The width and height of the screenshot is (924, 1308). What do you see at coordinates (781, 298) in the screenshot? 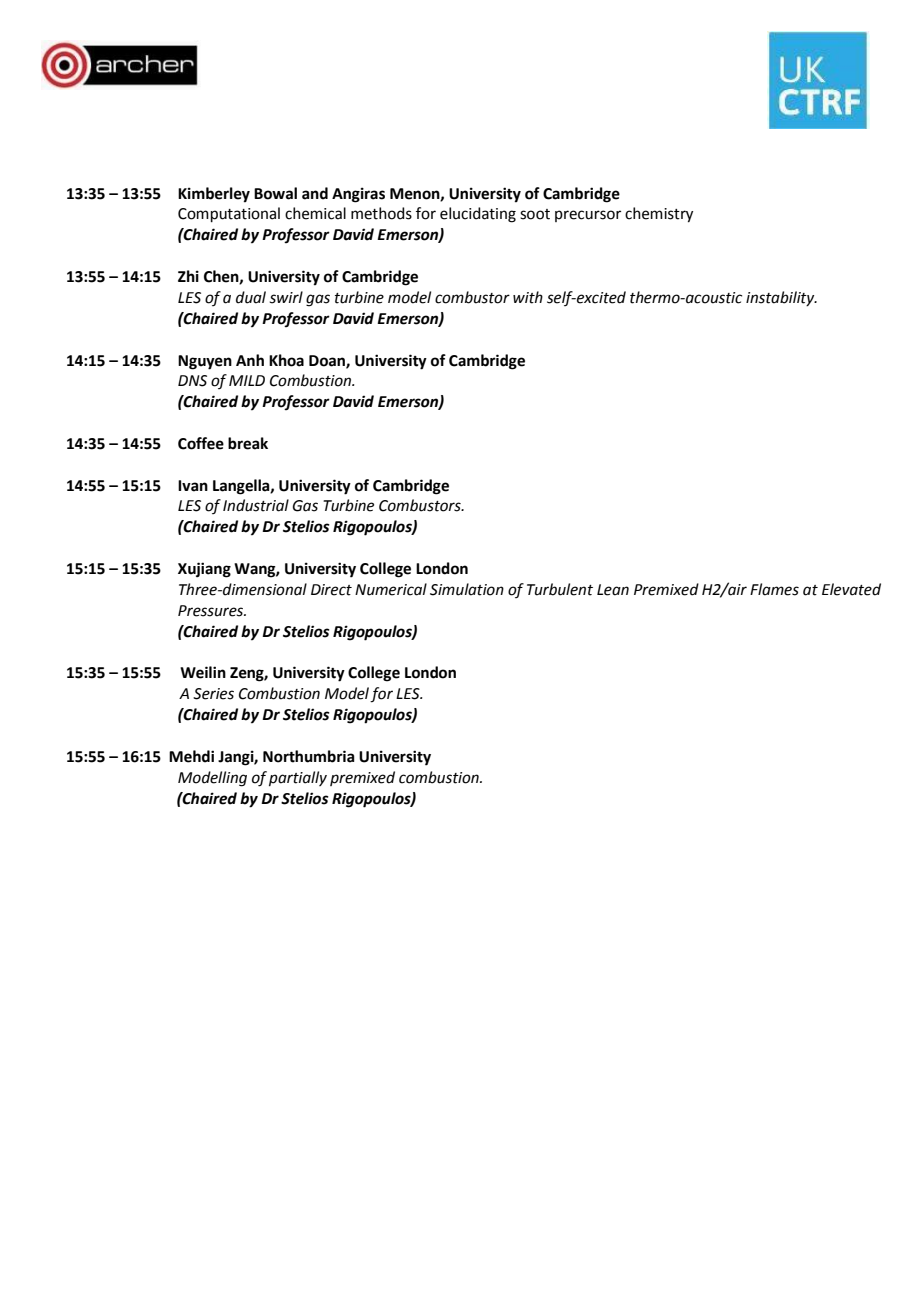
I see `instability` at bounding box center [781, 298].
